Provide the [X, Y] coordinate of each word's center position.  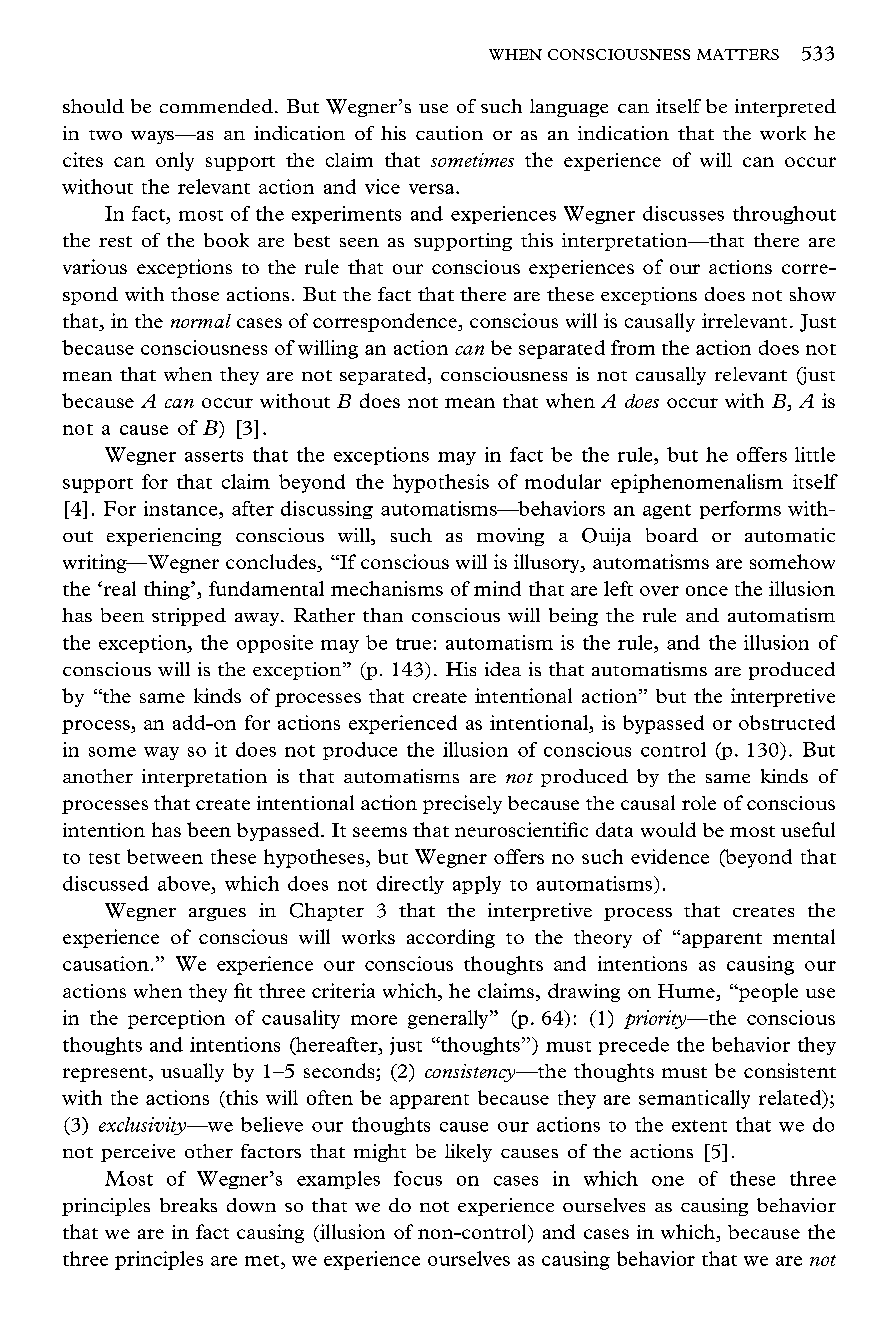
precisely [462, 804]
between [165, 856]
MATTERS [738, 54]
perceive [138, 1153]
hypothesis [441, 483]
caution [449, 133]
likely [468, 1153]
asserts [214, 456]
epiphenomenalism [697, 483]
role [699, 803]
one [668, 1181]
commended [216, 106]
